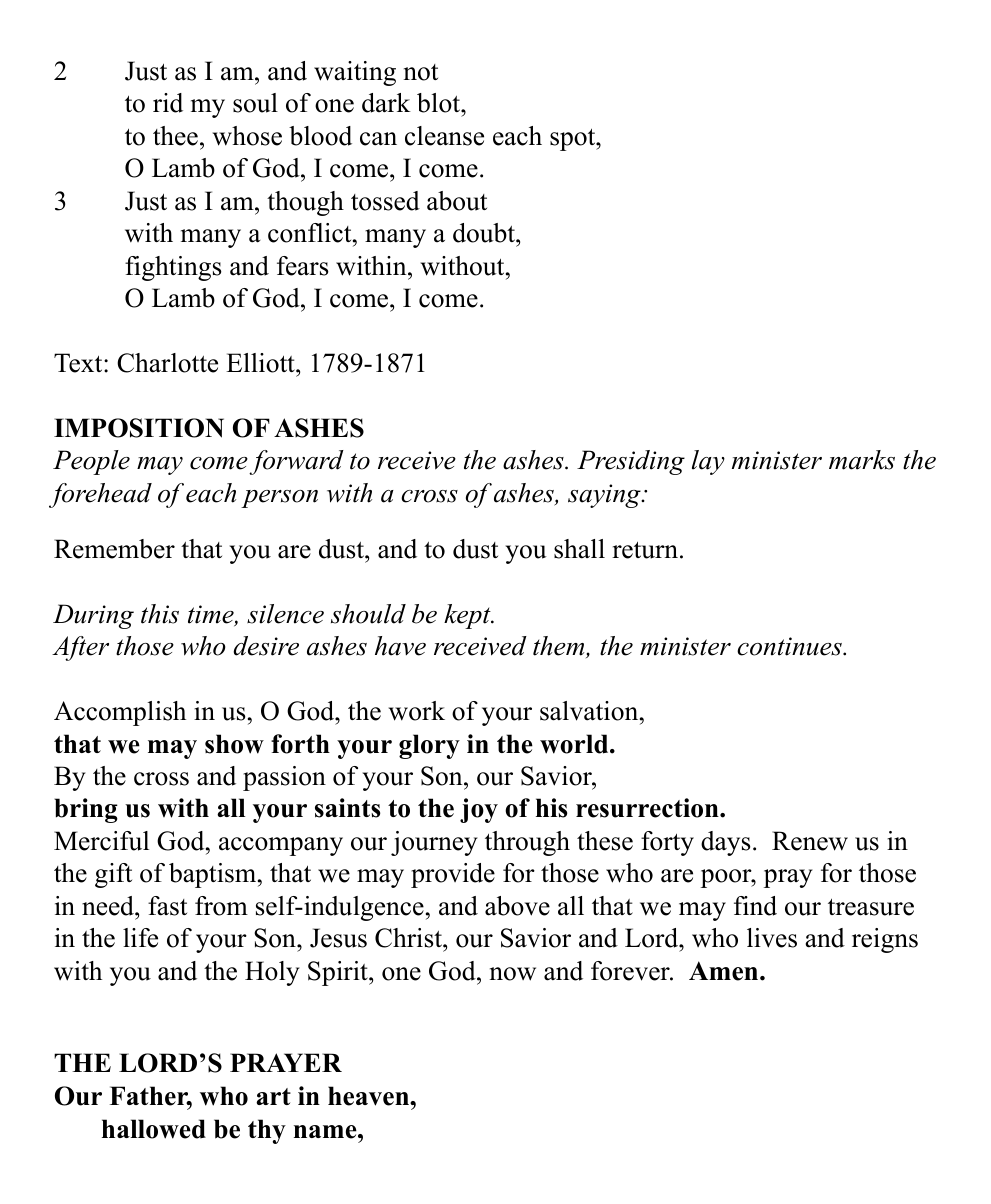 The image size is (991, 1204). I want to click on doubt, so click(485, 233).
